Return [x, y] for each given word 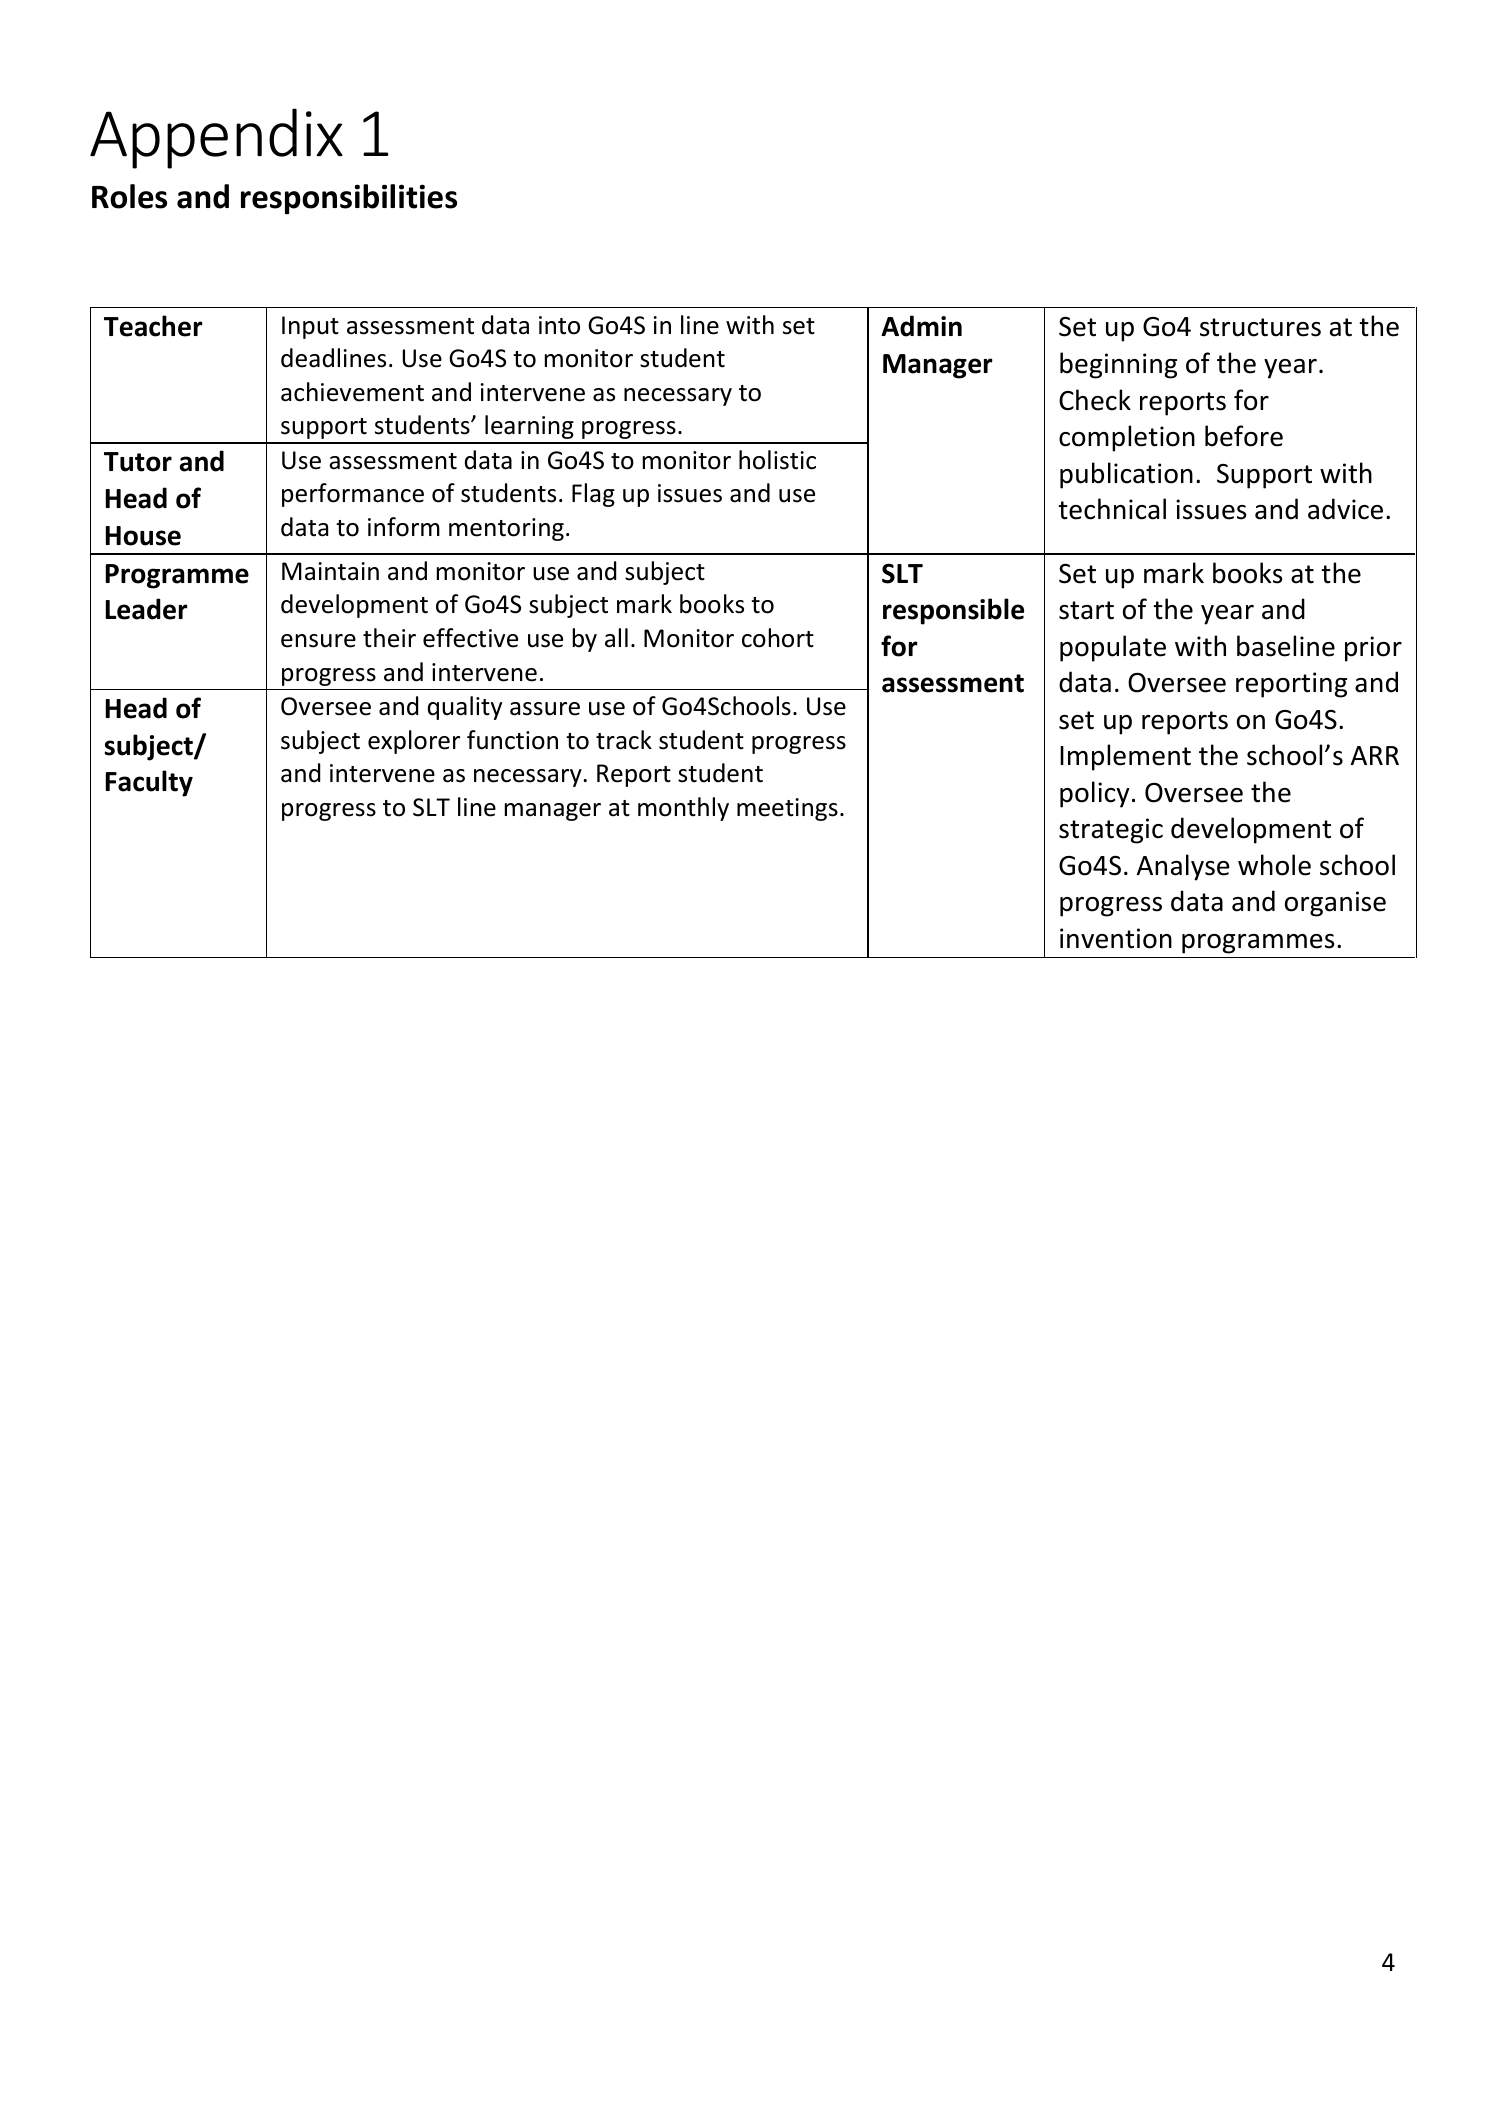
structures [1260, 327]
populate [1113, 648]
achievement [352, 392]
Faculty [149, 783]
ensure [318, 641]
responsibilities [349, 199]
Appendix [216, 138]
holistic [777, 460]
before [1244, 436]
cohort [778, 638]
